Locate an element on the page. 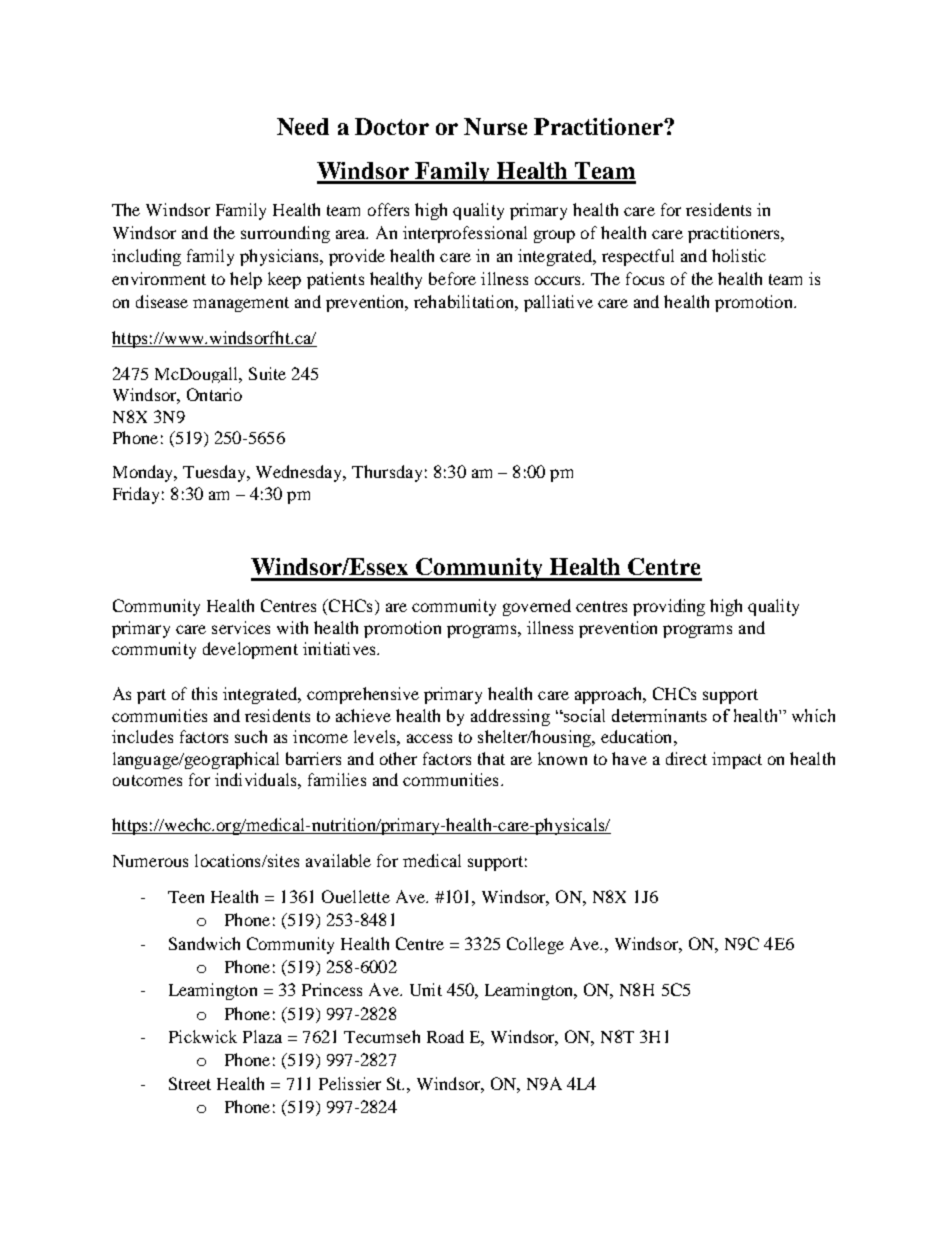 The image size is (952, 1233). Pickwick is located at coordinates (203, 1036).
